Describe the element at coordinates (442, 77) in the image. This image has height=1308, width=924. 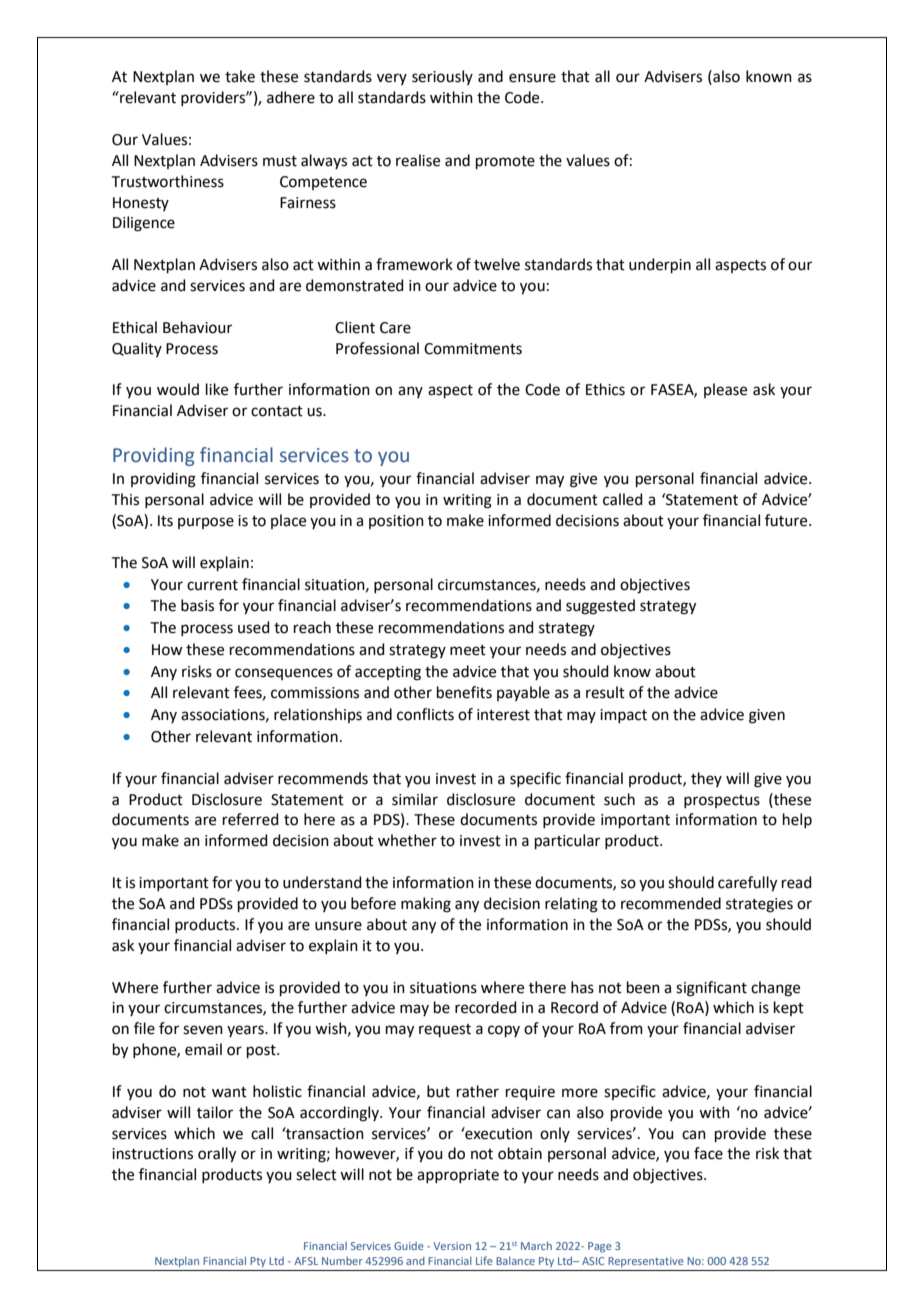
I see `seriously` at that location.
